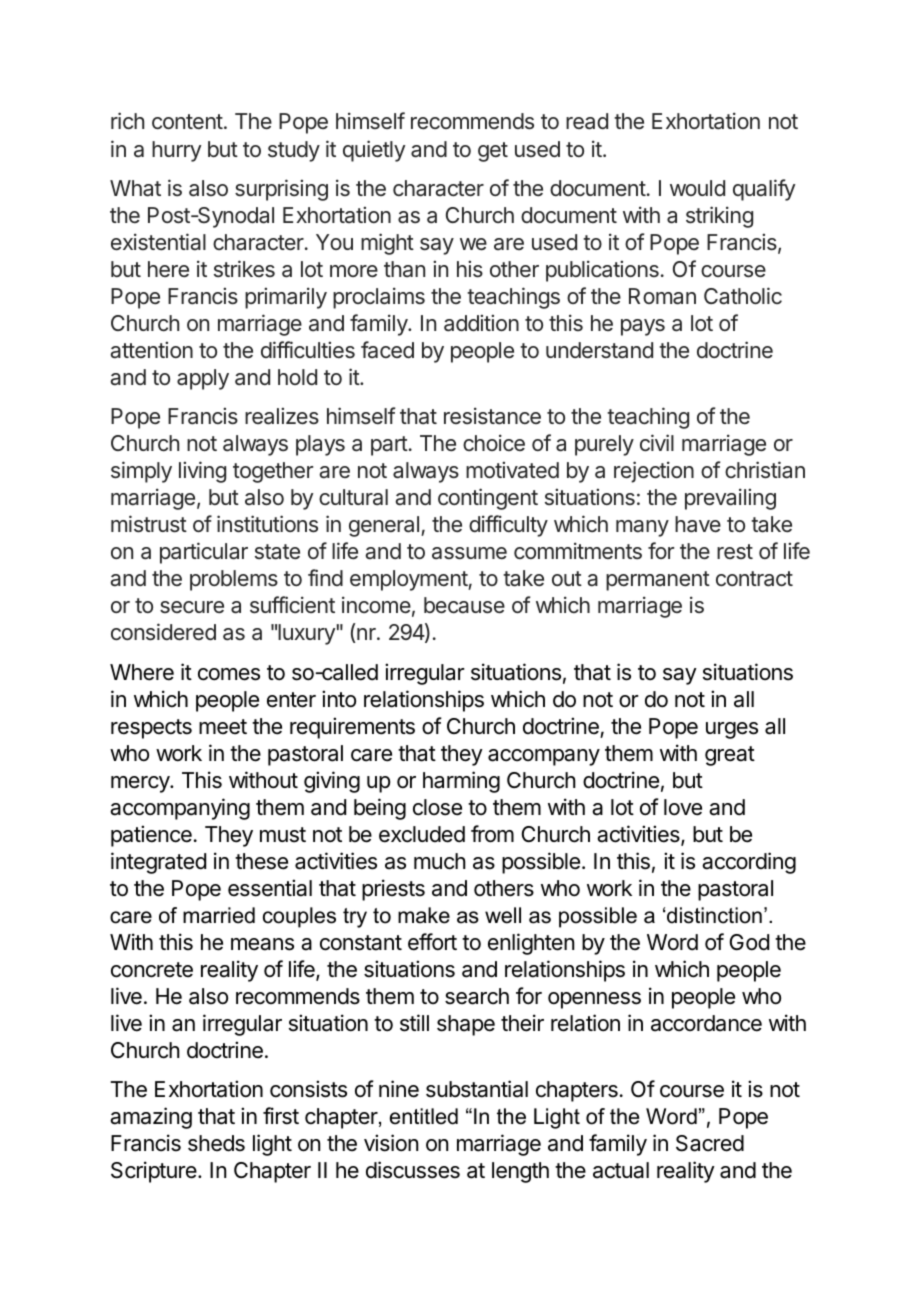 This image has height=1308, width=924. What do you see at coordinates (710, 1143) in the image?
I see `Sacred` at bounding box center [710, 1143].
